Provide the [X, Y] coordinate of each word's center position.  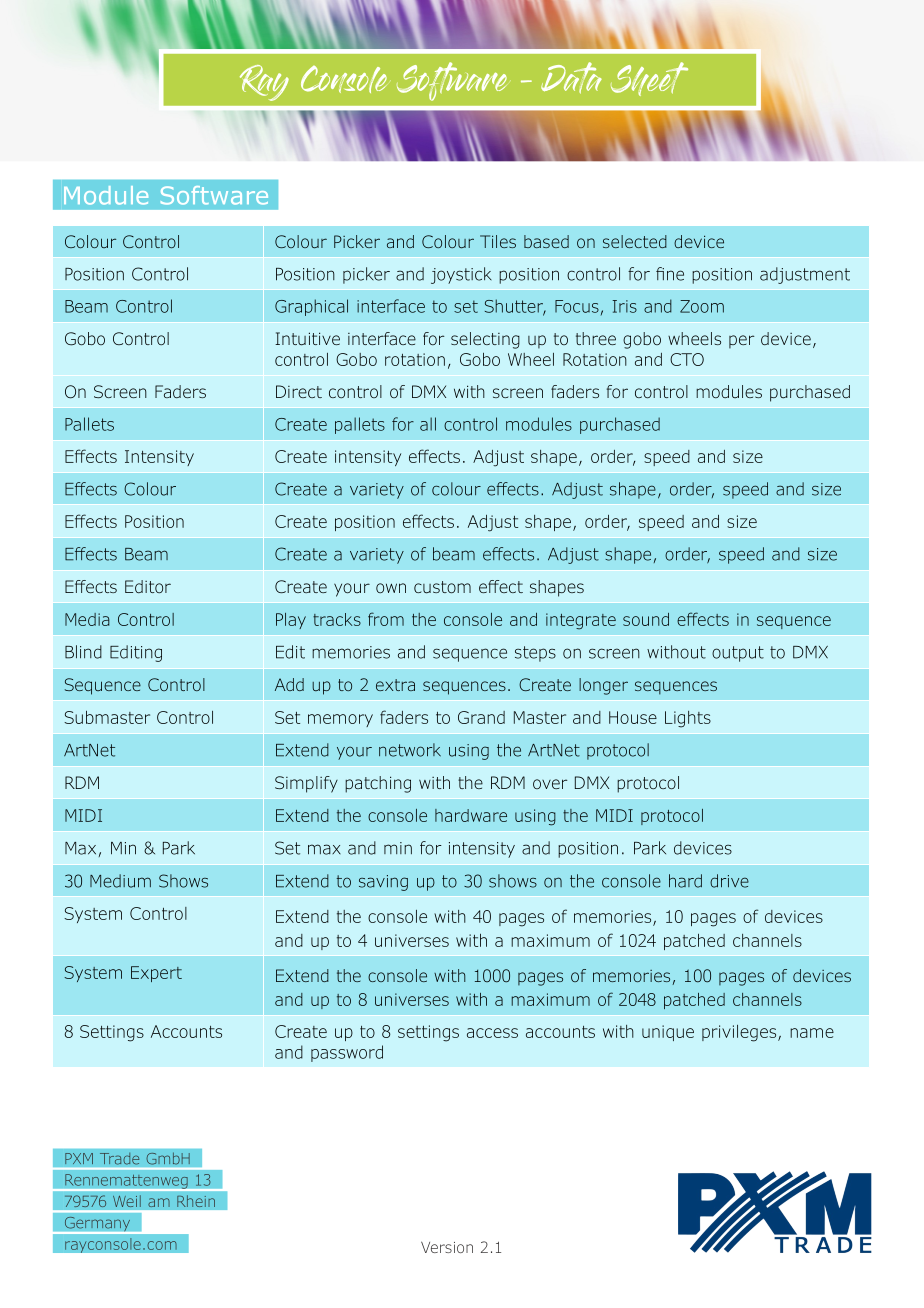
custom [442, 587]
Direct [299, 391]
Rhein [196, 1201]
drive [729, 881]
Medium [120, 881]
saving [383, 883]
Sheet [649, 79]
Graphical [311, 307]
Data [571, 78]
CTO [687, 359]
